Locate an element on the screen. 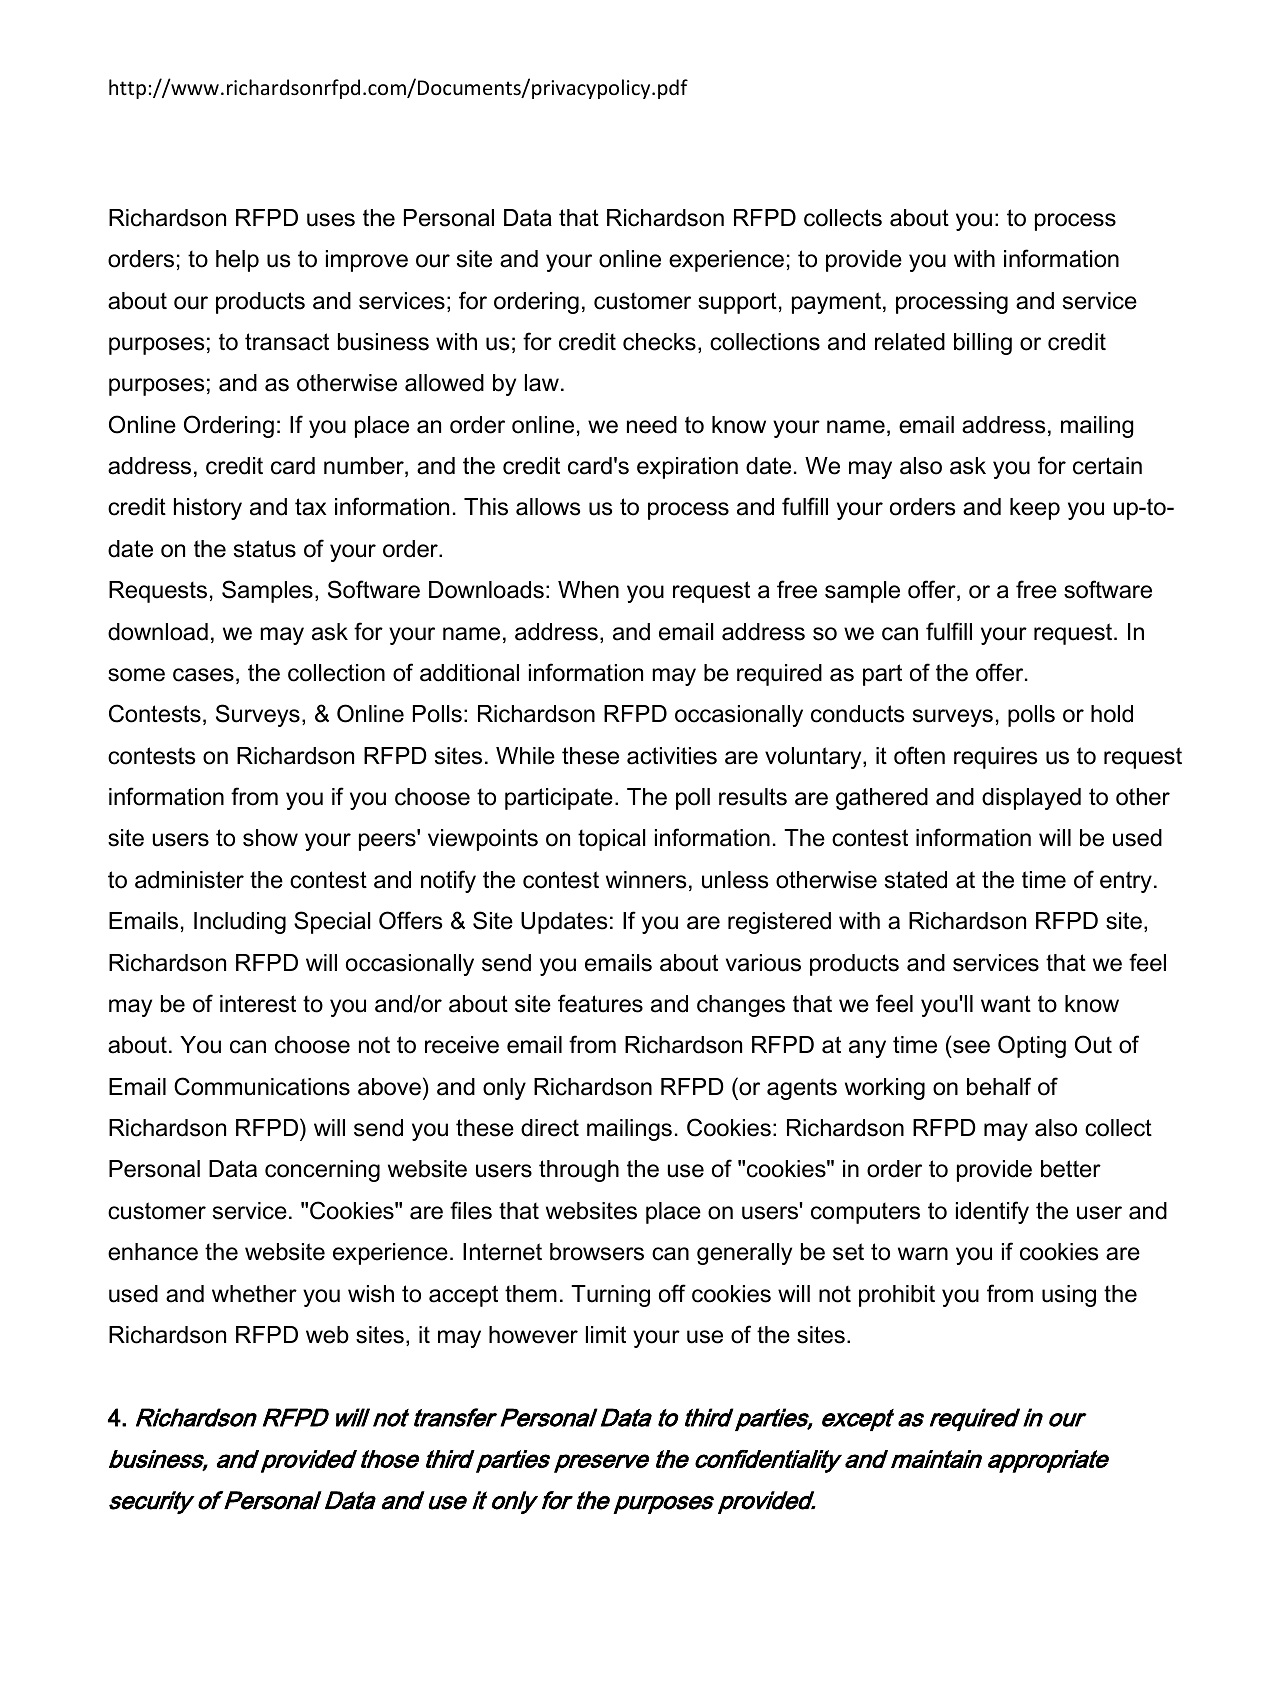 This screenshot has width=1264, height=1687. help is located at coordinates (237, 261).
